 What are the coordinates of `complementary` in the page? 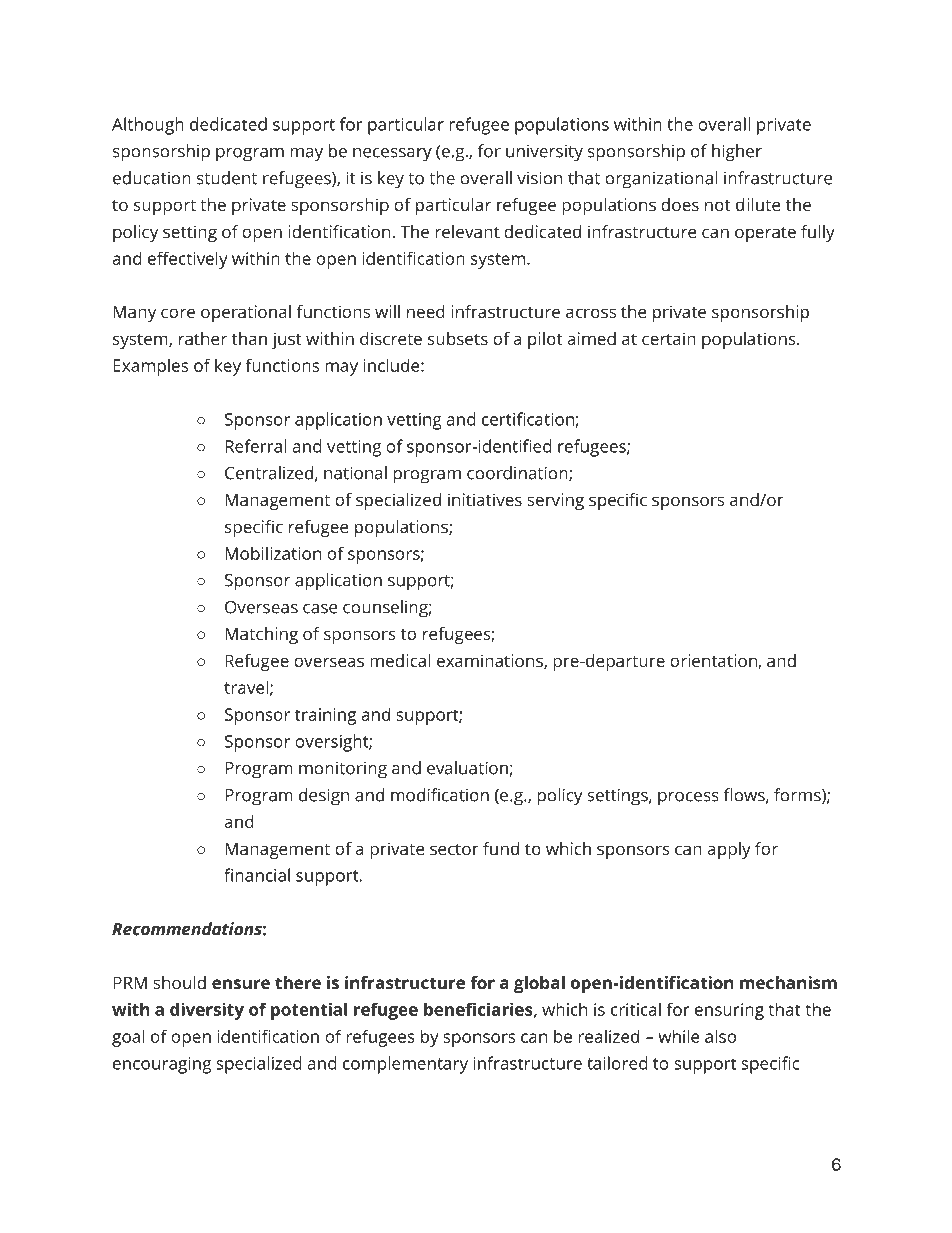 It's located at (405, 1065).
